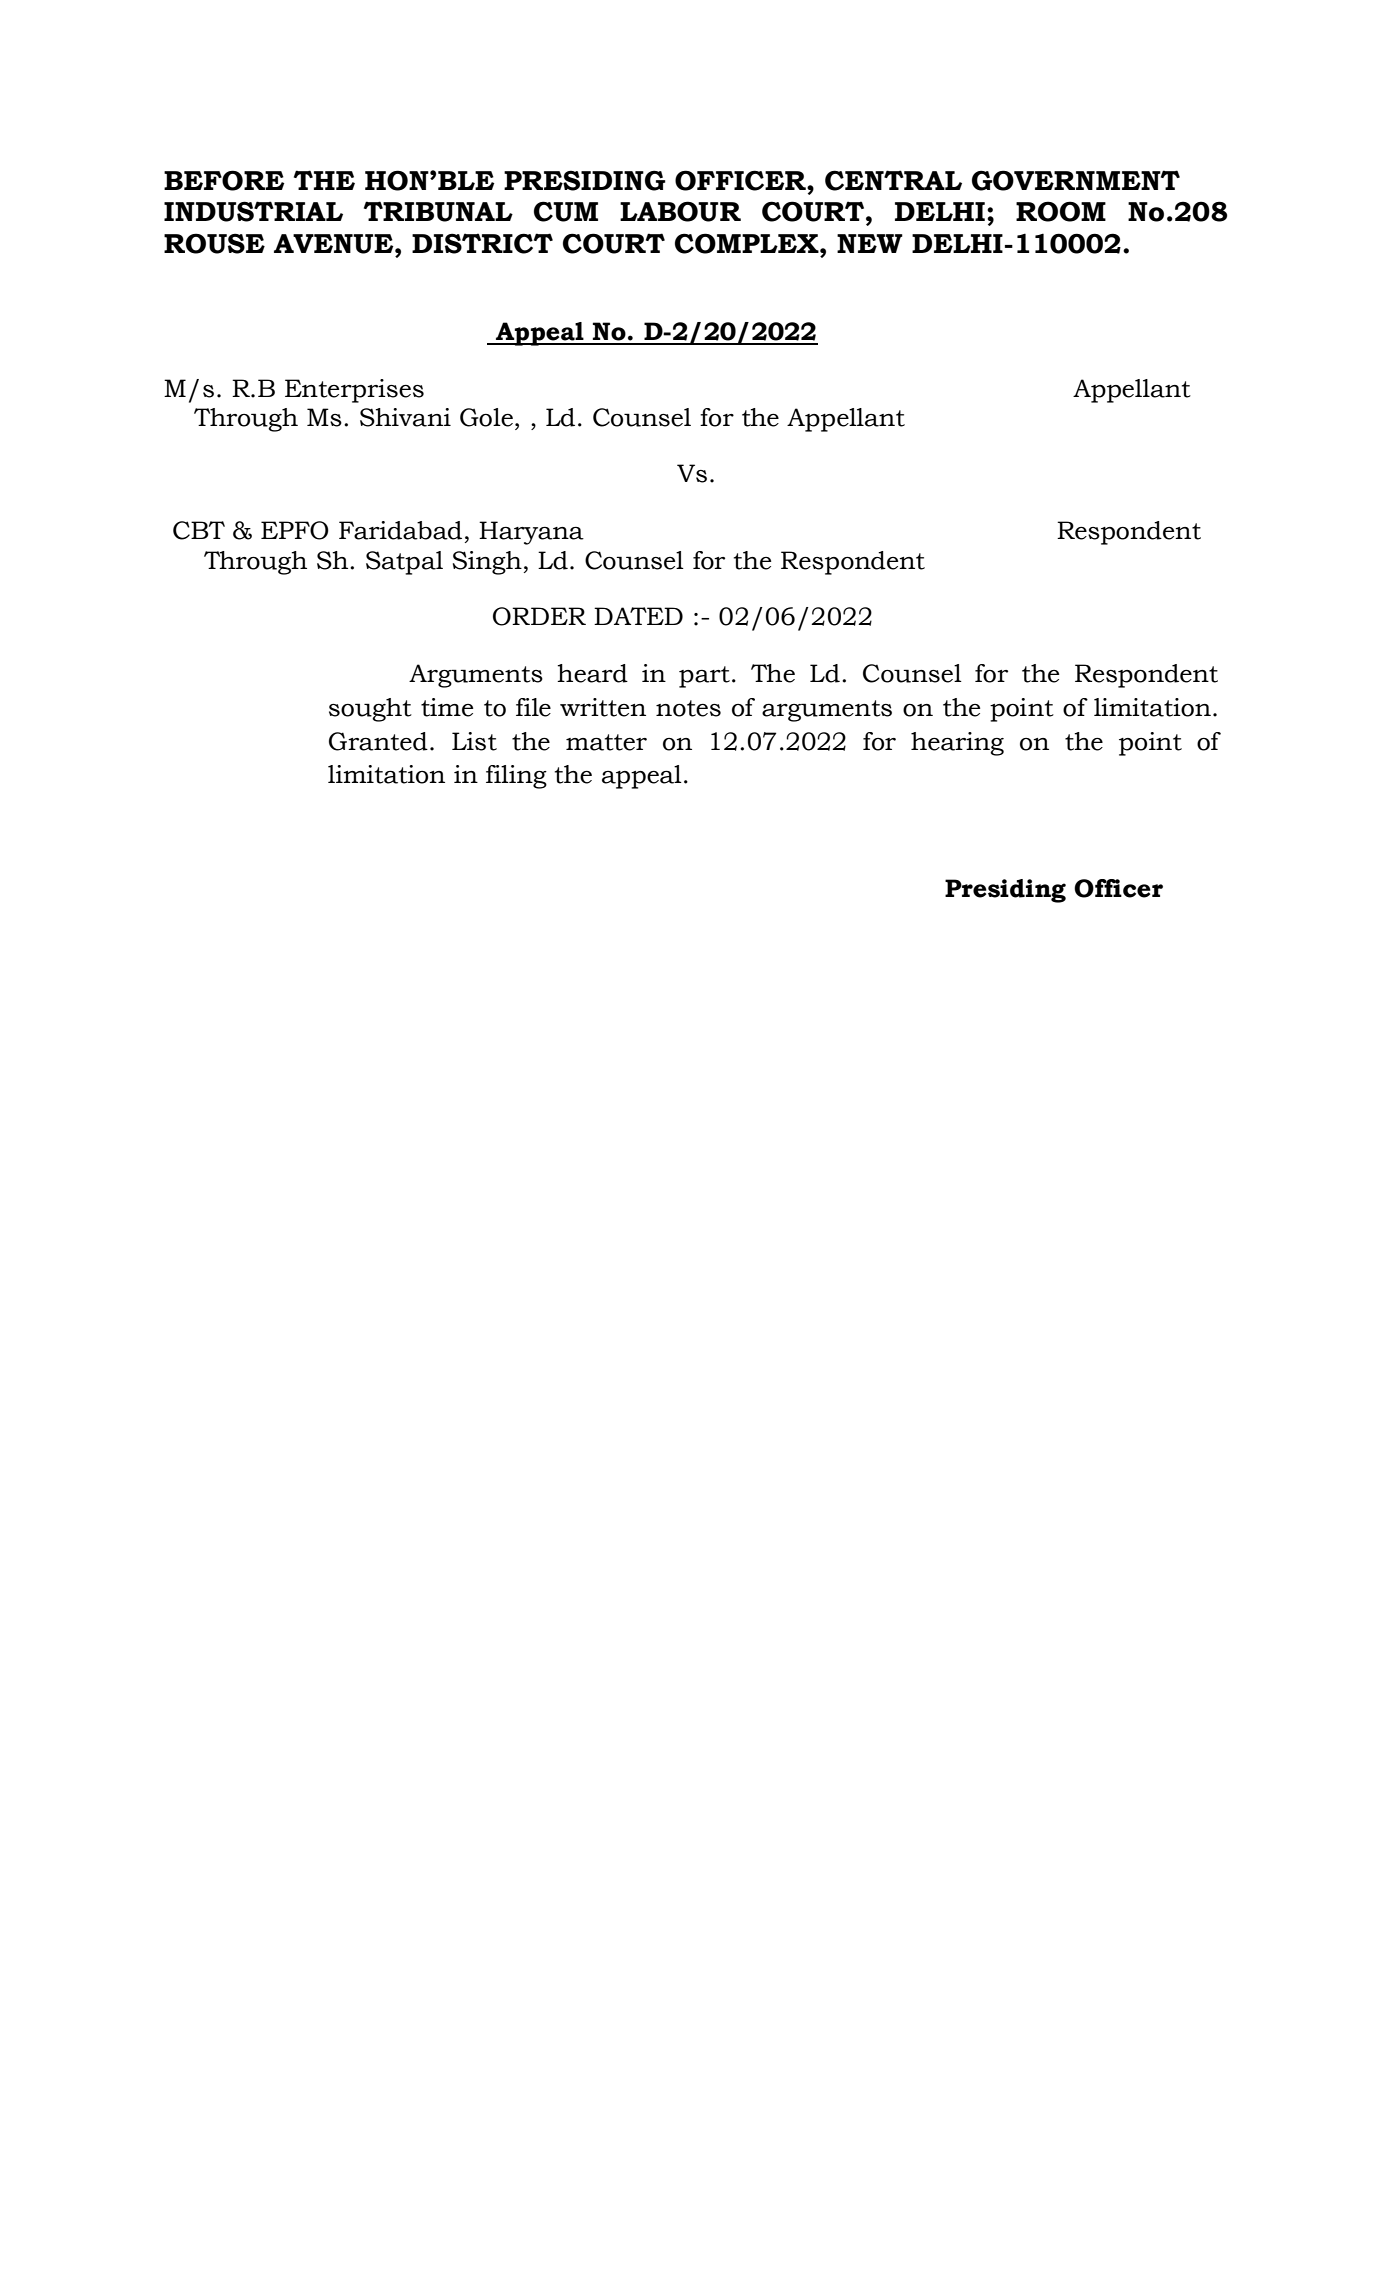 Image resolution: width=1393 pixels, height=2294 pixels. Describe the element at coordinates (199, 530) in the page. I see `CBT` at that location.
